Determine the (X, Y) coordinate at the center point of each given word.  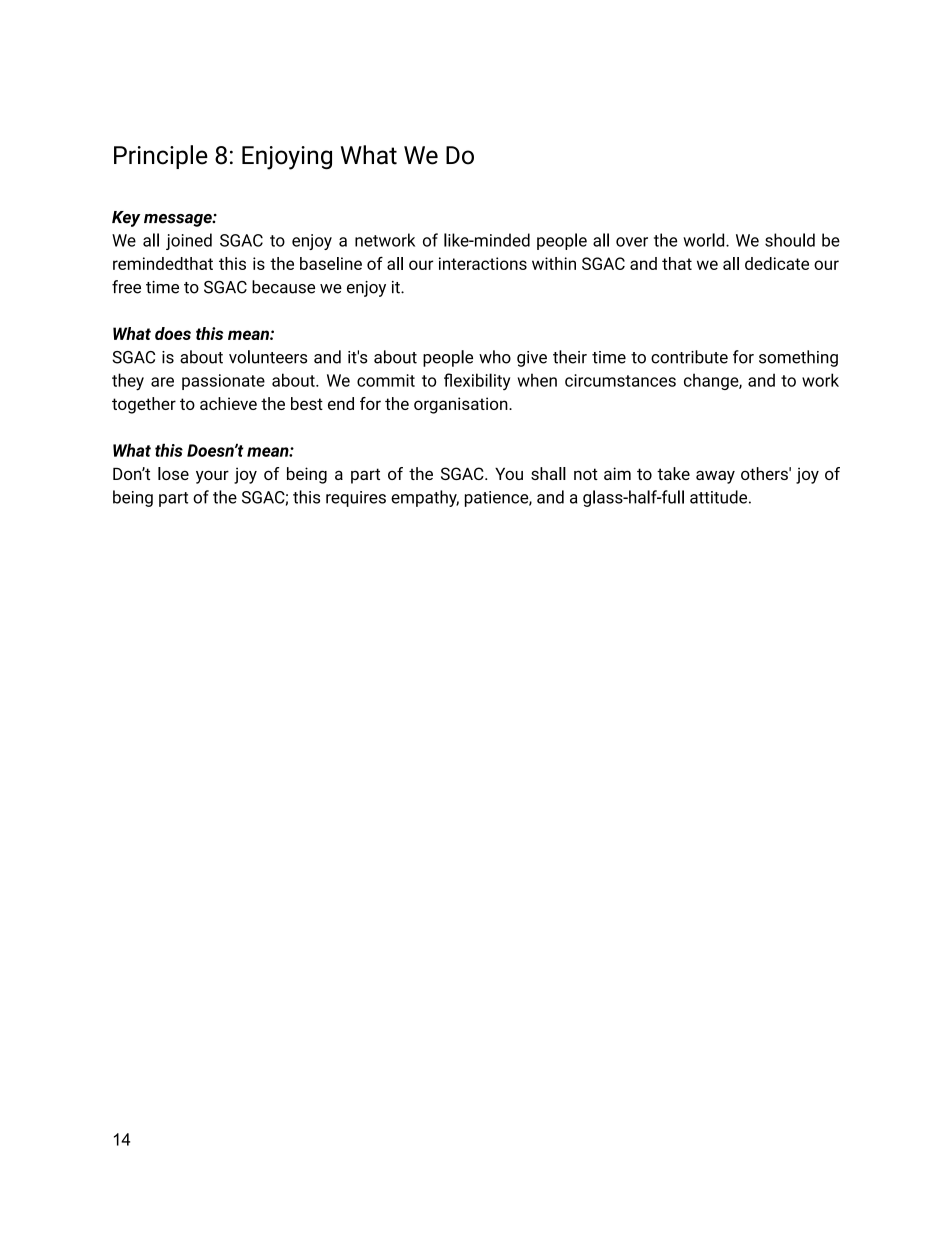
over (632, 242)
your (212, 477)
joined (189, 241)
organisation (462, 405)
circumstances (620, 380)
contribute (689, 357)
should (790, 240)
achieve (228, 403)
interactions (483, 263)
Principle (161, 157)
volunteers (268, 357)
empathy (425, 498)
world (705, 240)
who (495, 357)
